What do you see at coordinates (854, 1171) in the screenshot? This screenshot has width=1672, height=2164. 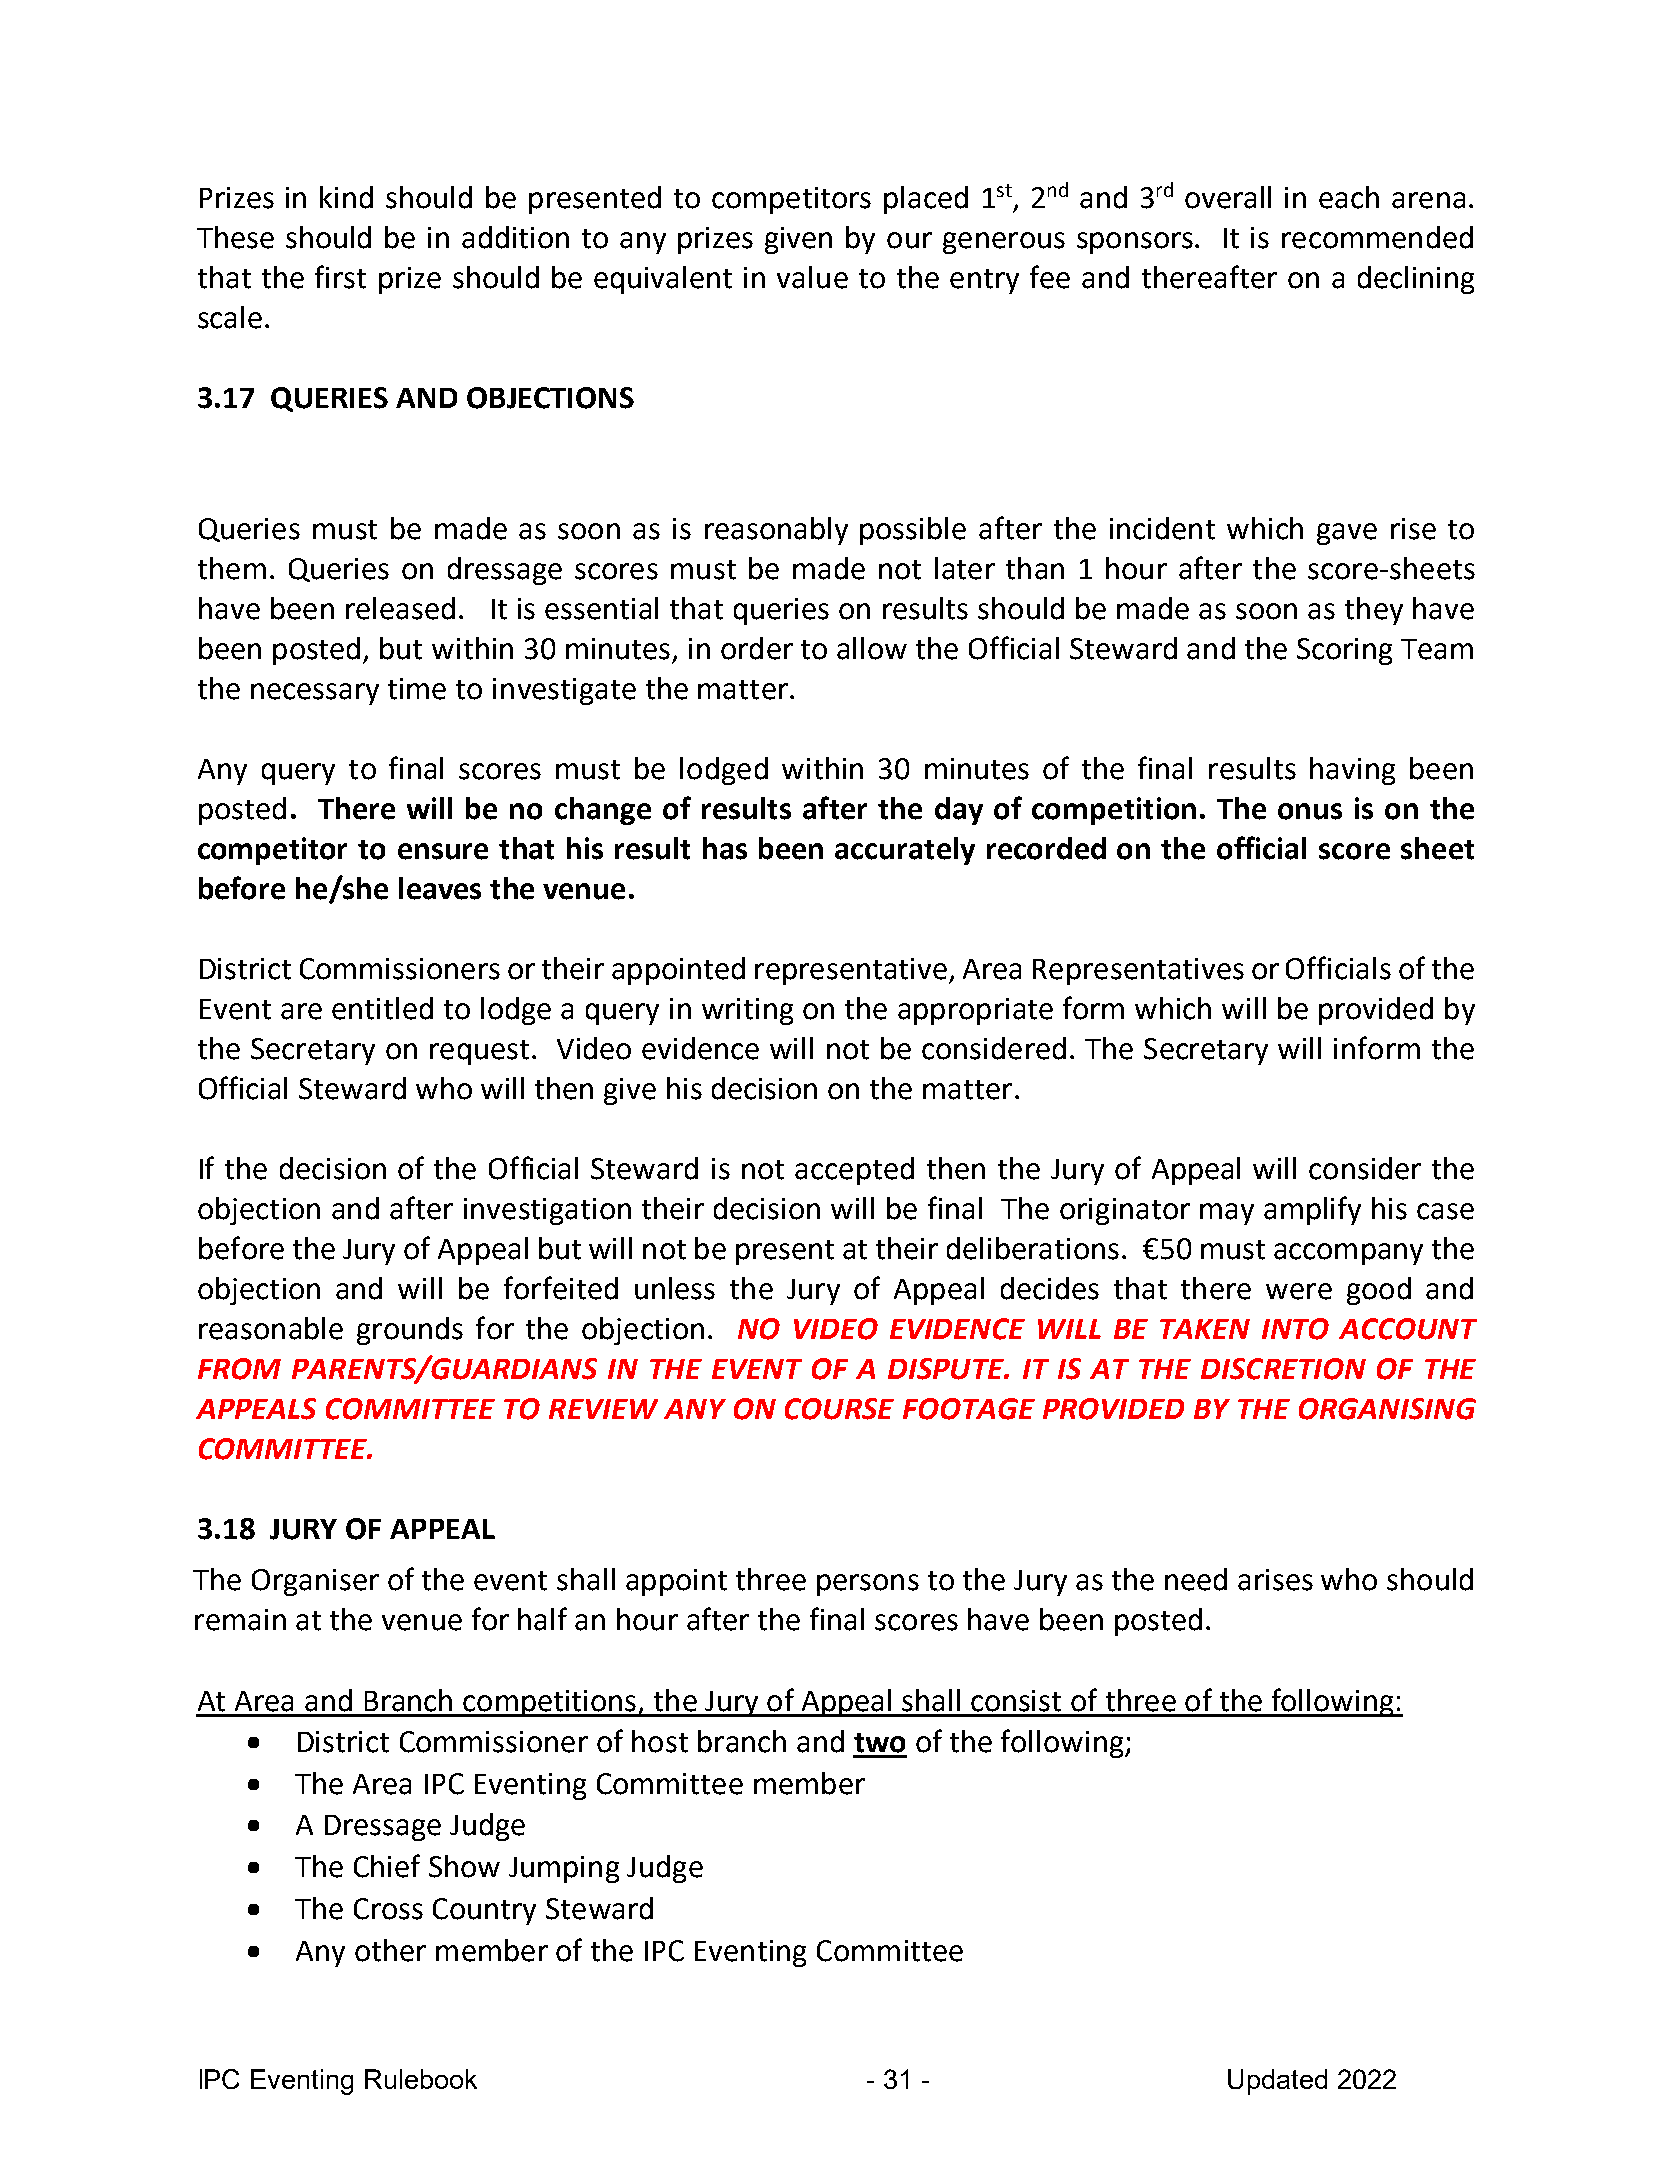 I see `accepted` at bounding box center [854, 1171].
